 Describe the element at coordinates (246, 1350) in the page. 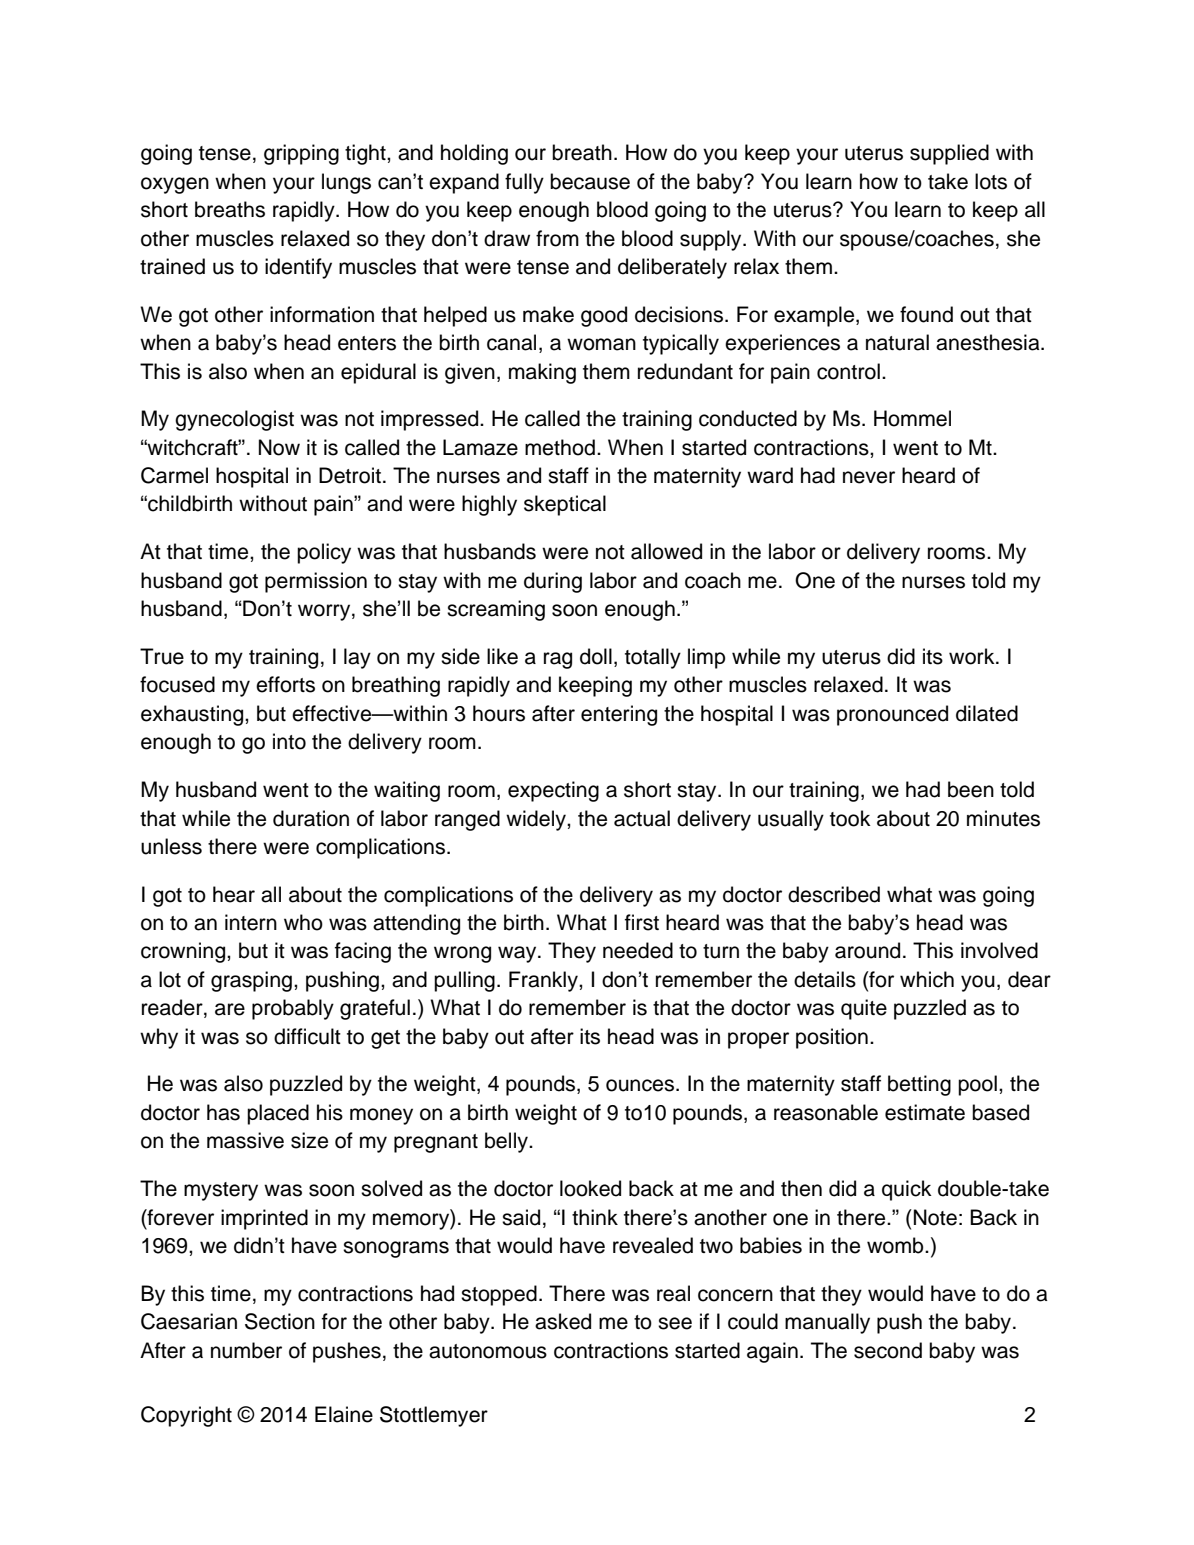

I see `number` at that location.
